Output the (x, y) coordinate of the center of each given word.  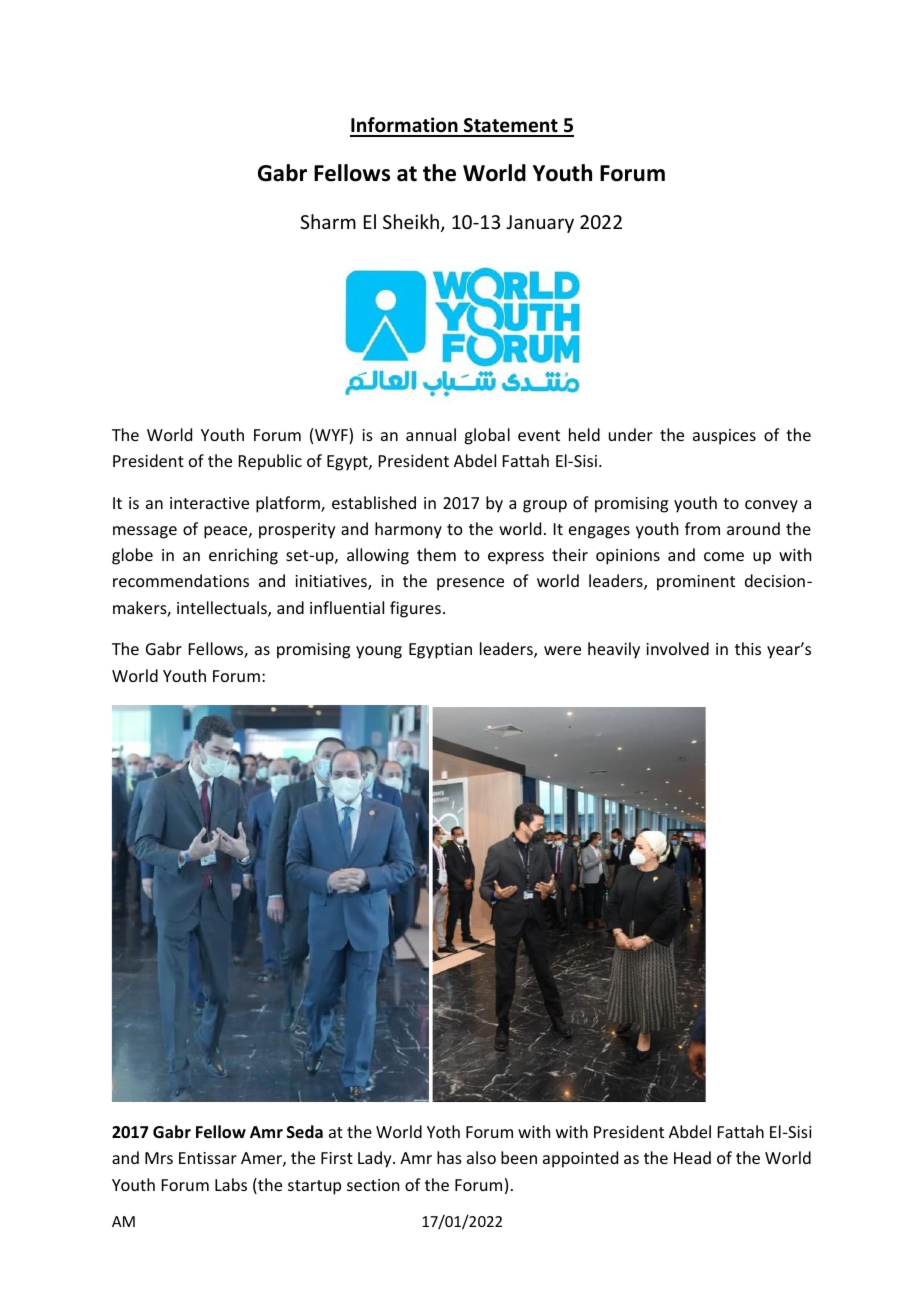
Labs (231, 1184)
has (449, 1157)
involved (677, 648)
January (540, 224)
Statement (511, 127)
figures (415, 609)
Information (405, 126)
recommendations (181, 580)
